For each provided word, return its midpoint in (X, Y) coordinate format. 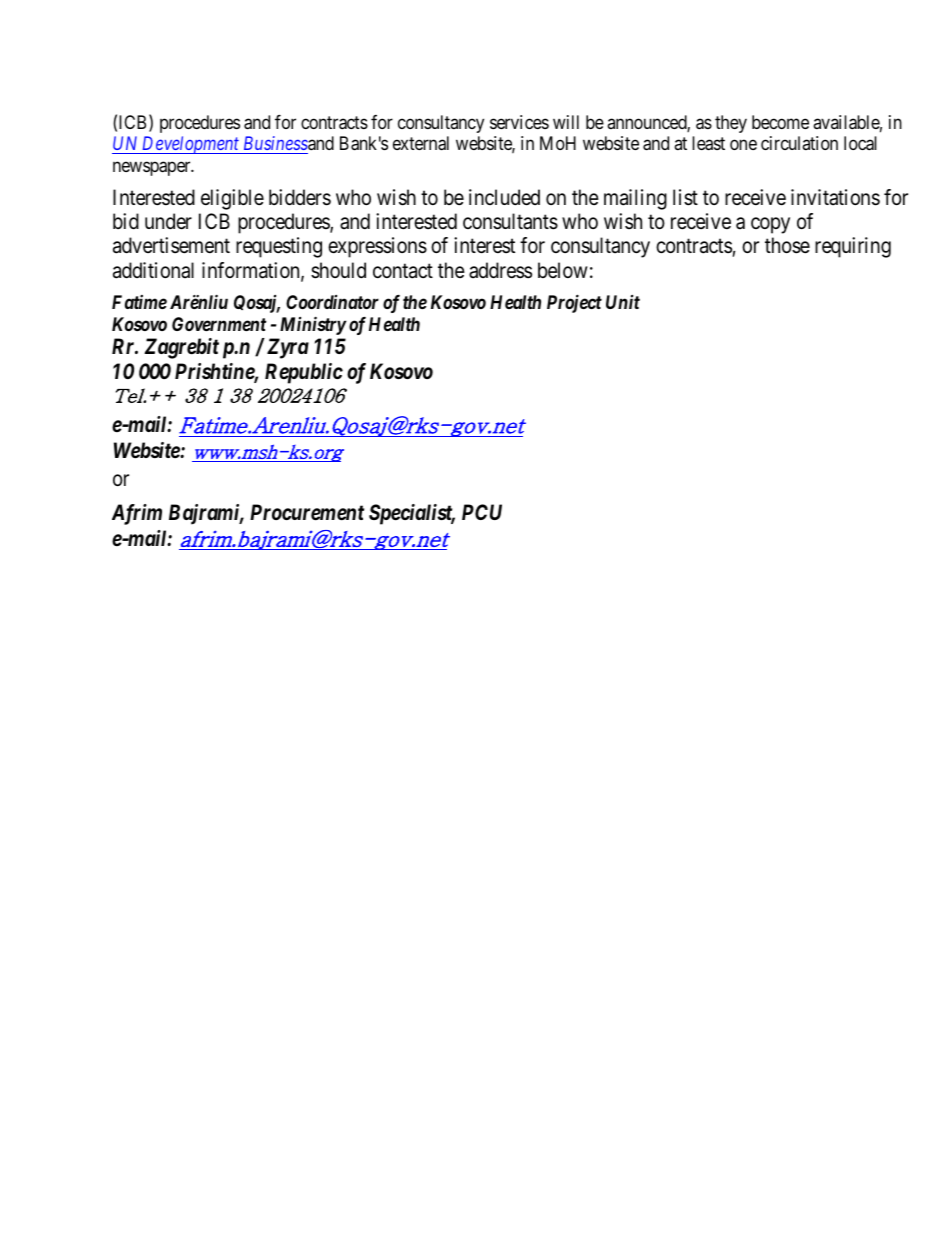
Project (574, 303)
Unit (623, 302)
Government (219, 324)
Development (191, 145)
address (500, 270)
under (168, 221)
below (563, 270)
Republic (304, 373)
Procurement (307, 512)
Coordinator (332, 302)
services (519, 122)
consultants (510, 221)
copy (770, 225)
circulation (799, 143)
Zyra (288, 348)
